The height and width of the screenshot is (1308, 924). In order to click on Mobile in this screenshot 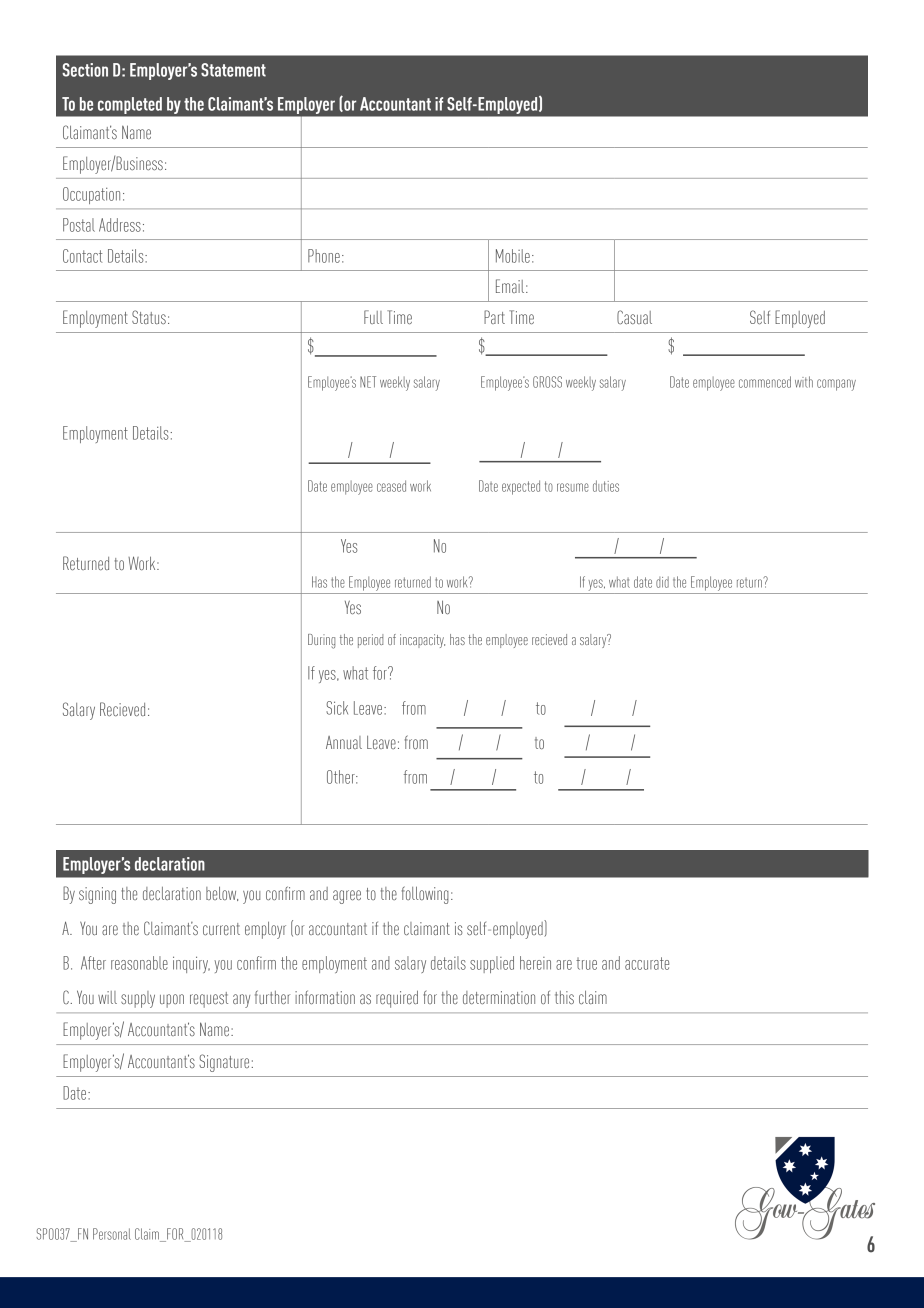, I will do `click(513, 256)`.
